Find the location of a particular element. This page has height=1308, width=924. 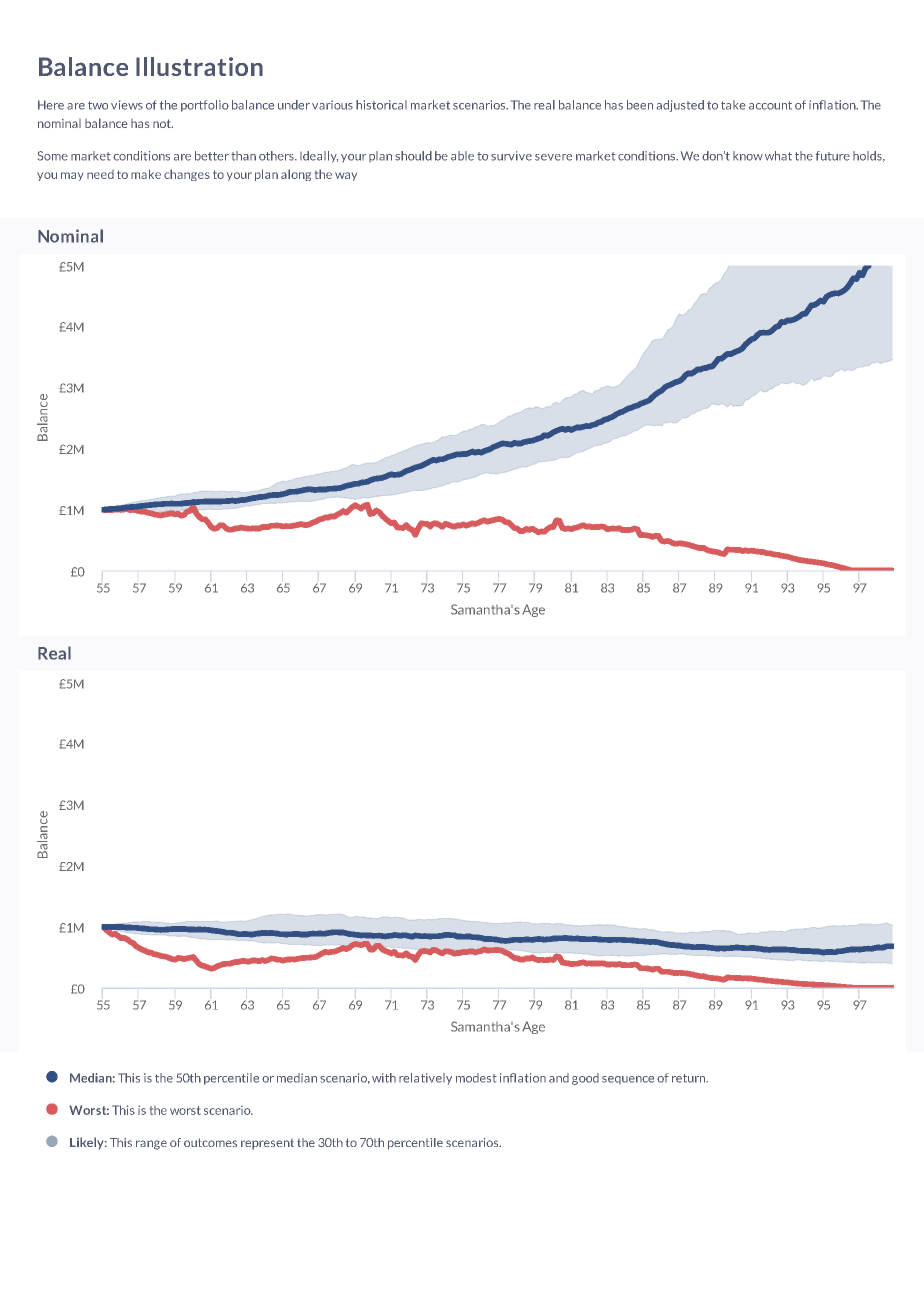

make is located at coordinates (146, 174).
